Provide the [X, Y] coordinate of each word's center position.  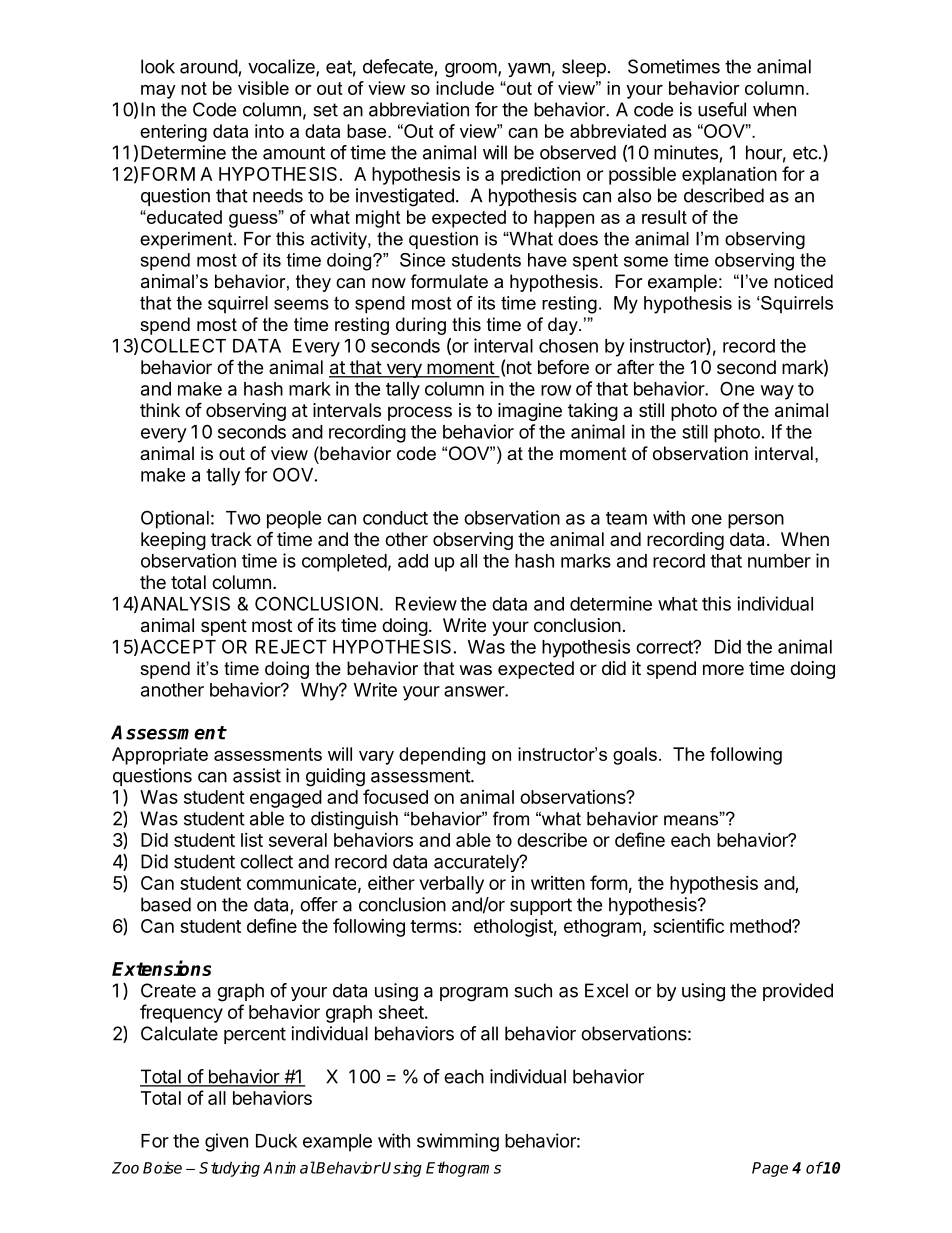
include [465, 88]
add [413, 561]
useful [722, 109]
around [209, 66]
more [723, 669]
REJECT [291, 646]
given [226, 1142]
